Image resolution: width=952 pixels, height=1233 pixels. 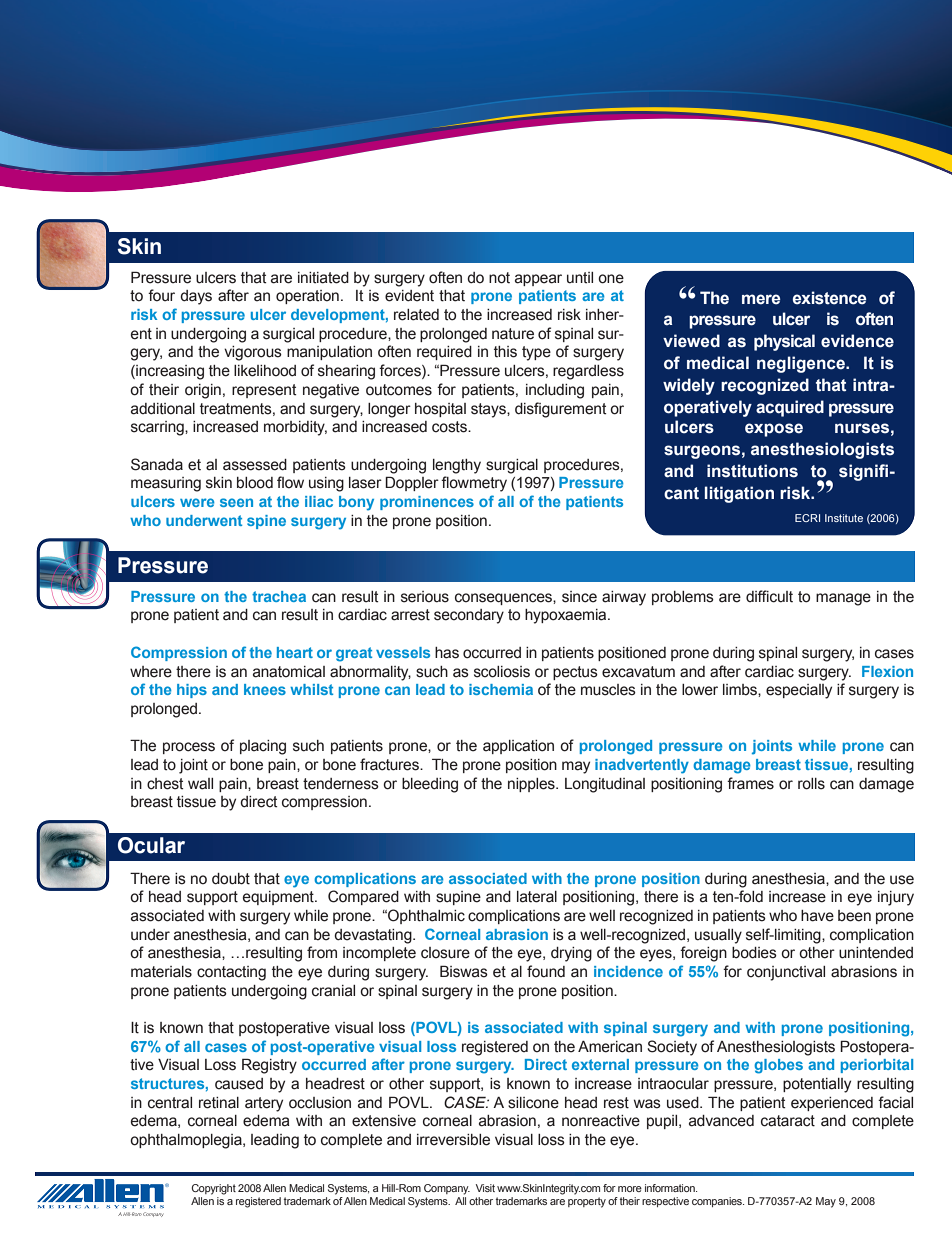 I want to click on cataract, so click(x=788, y=1121).
